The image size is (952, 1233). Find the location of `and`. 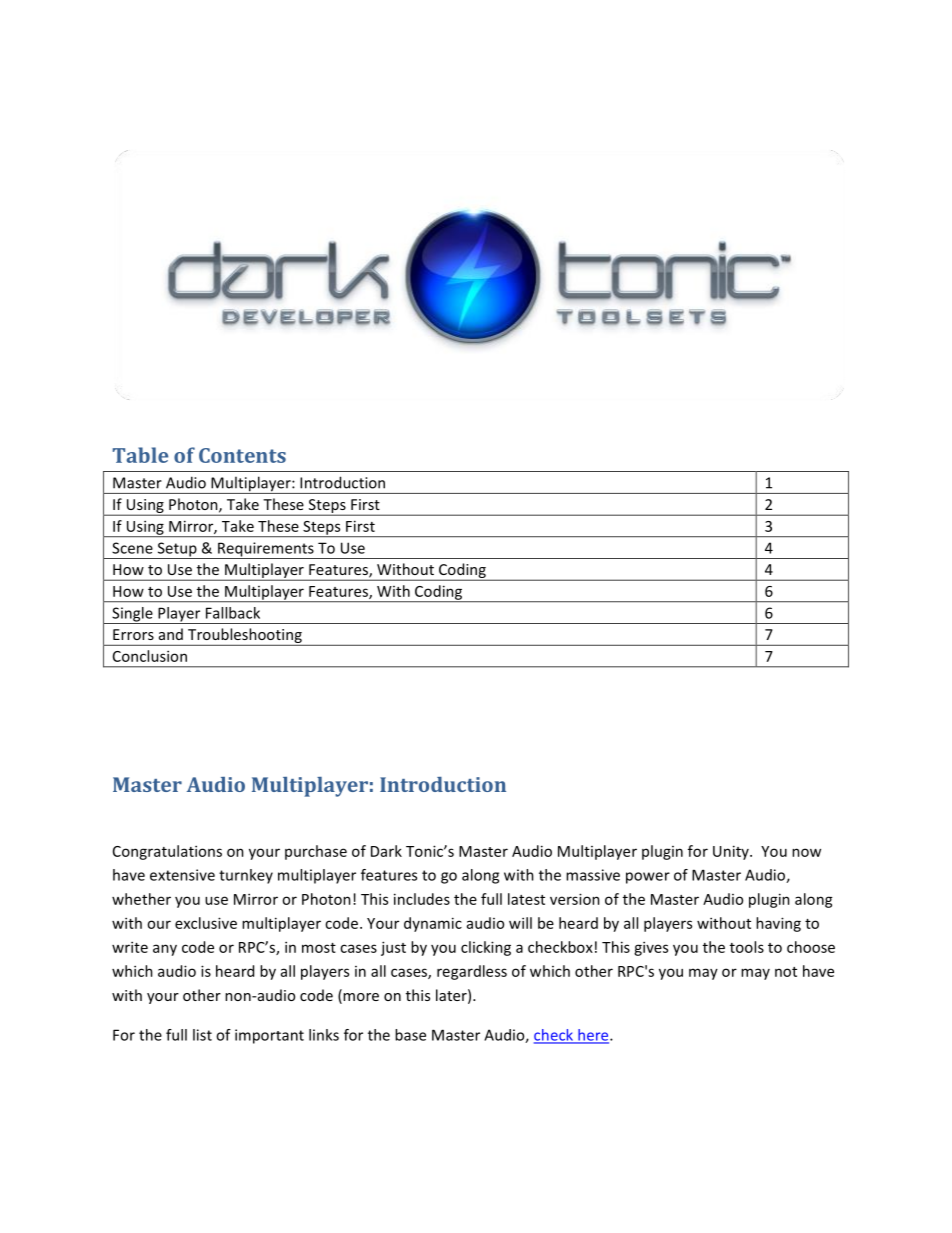

and is located at coordinates (171, 634).
